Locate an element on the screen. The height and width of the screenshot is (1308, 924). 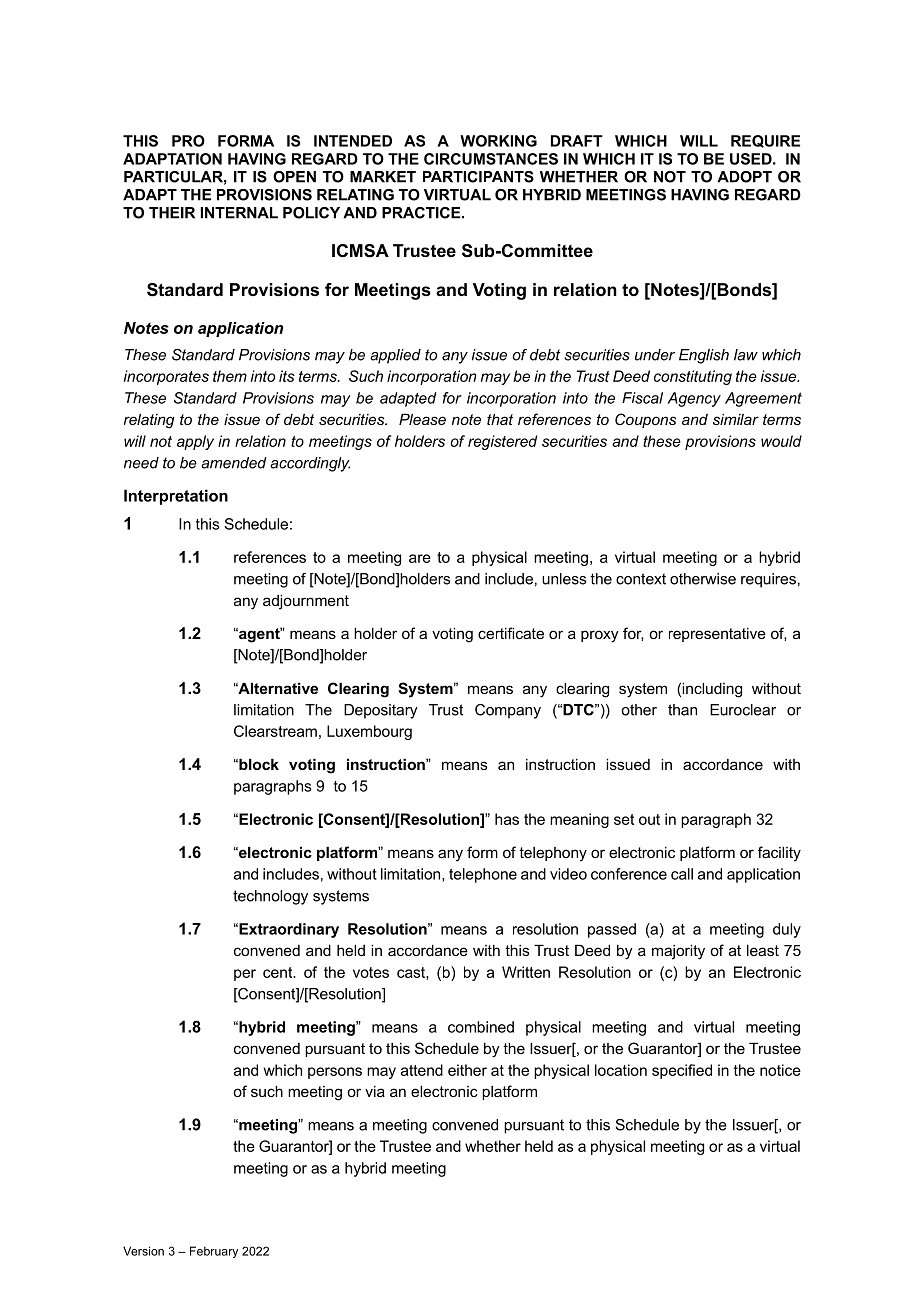
PARTICIPANTS is located at coordinates (478, 177).
